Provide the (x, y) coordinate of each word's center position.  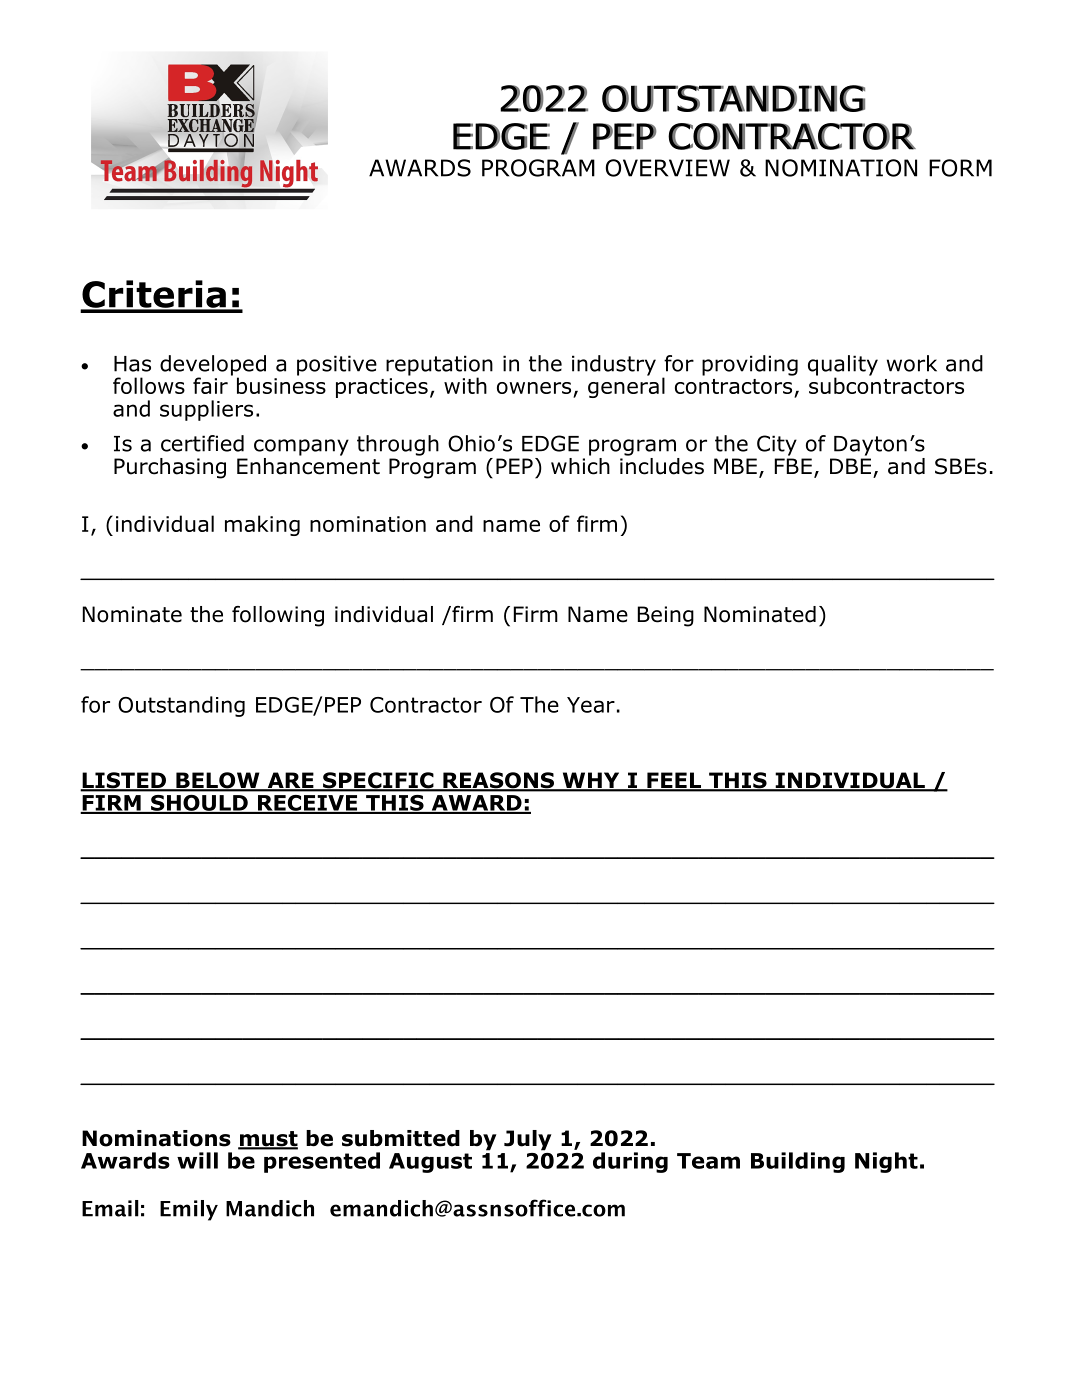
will (197, 1160)
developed (213, 366)
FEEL (674, 781)
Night (886, 1162)
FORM (960, 168)
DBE (850, 466)
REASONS (499, 781)
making (262, 525)
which (580, 465)
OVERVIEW (668, 168)
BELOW (218, 781)
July (528, 1140)
